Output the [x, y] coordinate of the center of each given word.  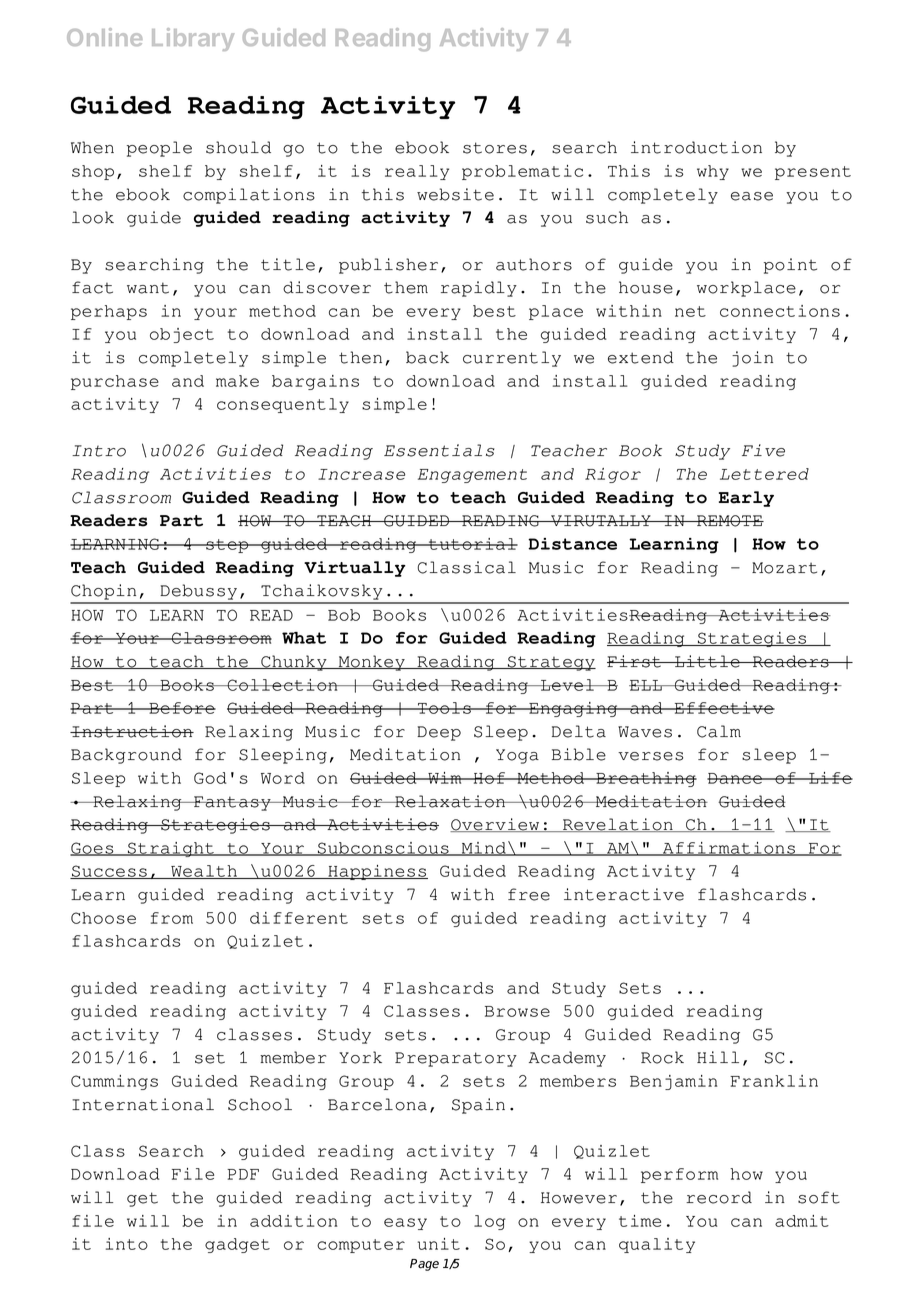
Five [763, 450]
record [719, 1197]
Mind [483, 849]
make [237, 381]
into [127, 1244]
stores [495, 148]
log [489, 1222]
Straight [171, 849]
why [713, 172]
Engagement [472, 476]
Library [193, 39]
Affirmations [728, 849]
